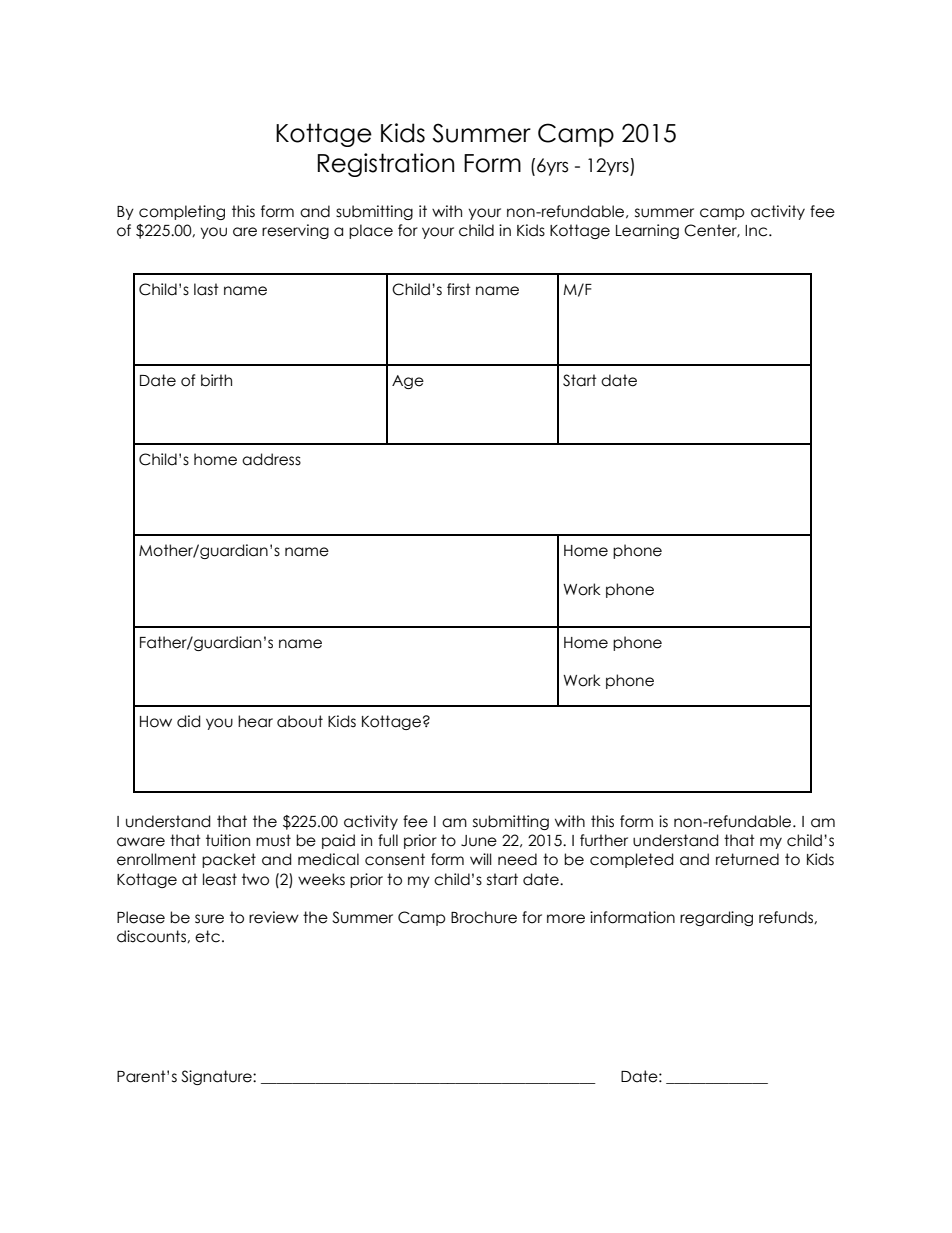 This screenshot has height=1233, width=952. Describe the element at coordinates (182, 212) in the screenshot. I see `completing` at that location.
